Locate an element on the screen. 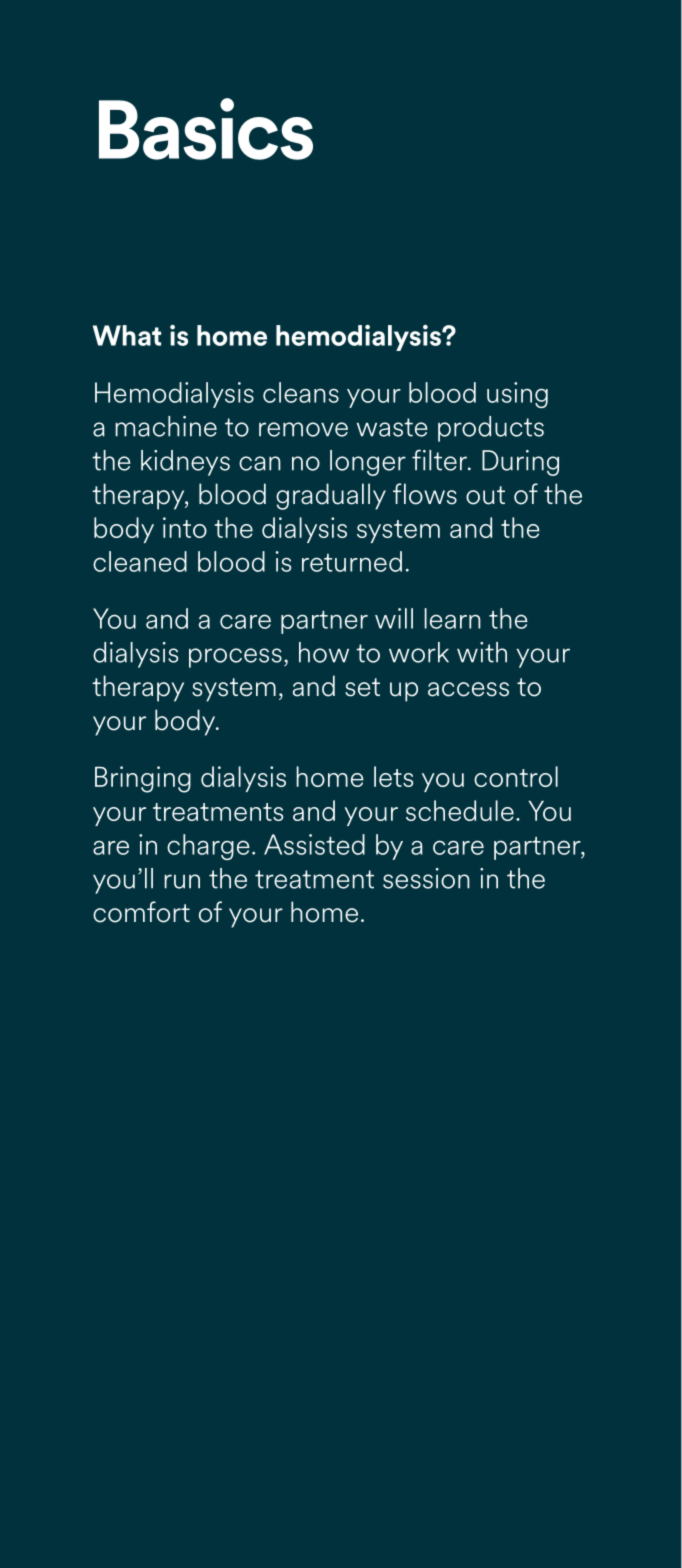  process is located at coordinates (235, 658).
